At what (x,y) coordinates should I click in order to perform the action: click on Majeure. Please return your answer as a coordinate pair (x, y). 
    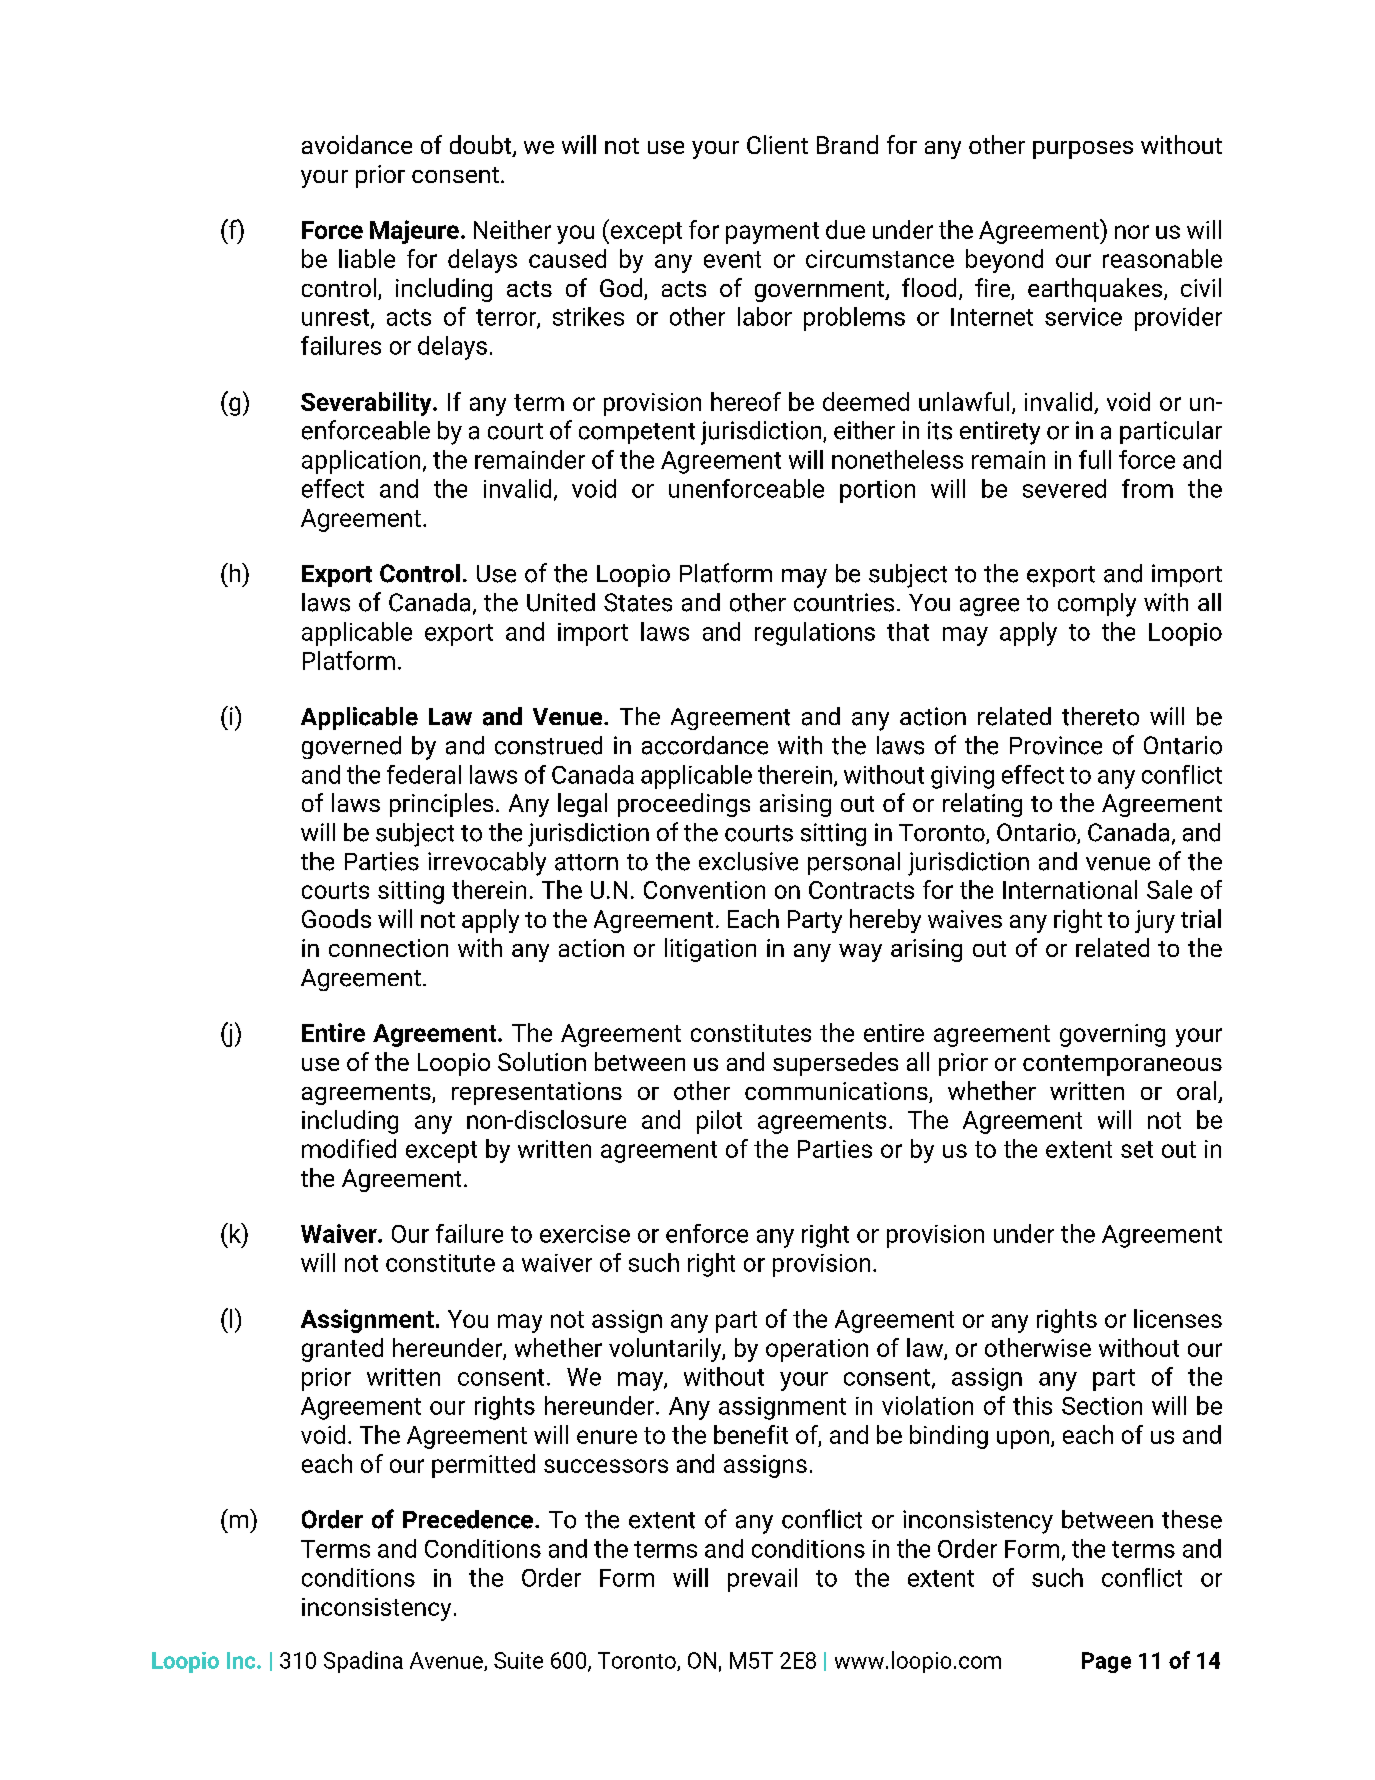
    Looking at the image, I should click on (414, 232).
